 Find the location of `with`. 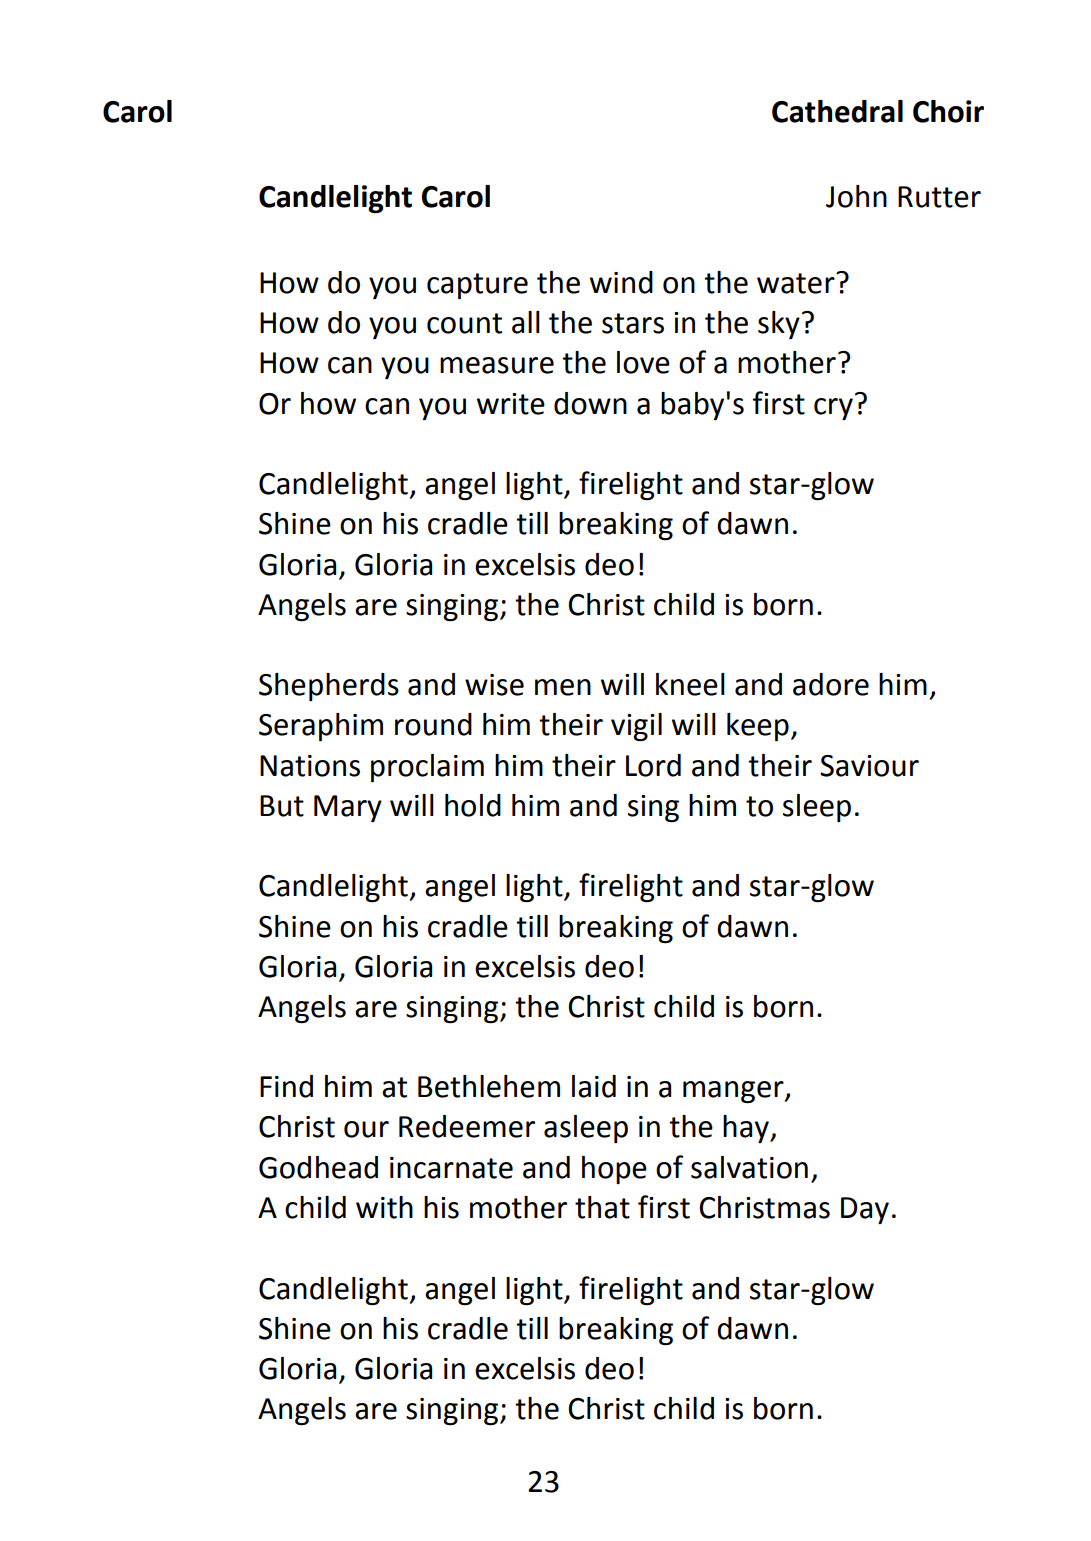

with is located at coordinates (384, 1207).
